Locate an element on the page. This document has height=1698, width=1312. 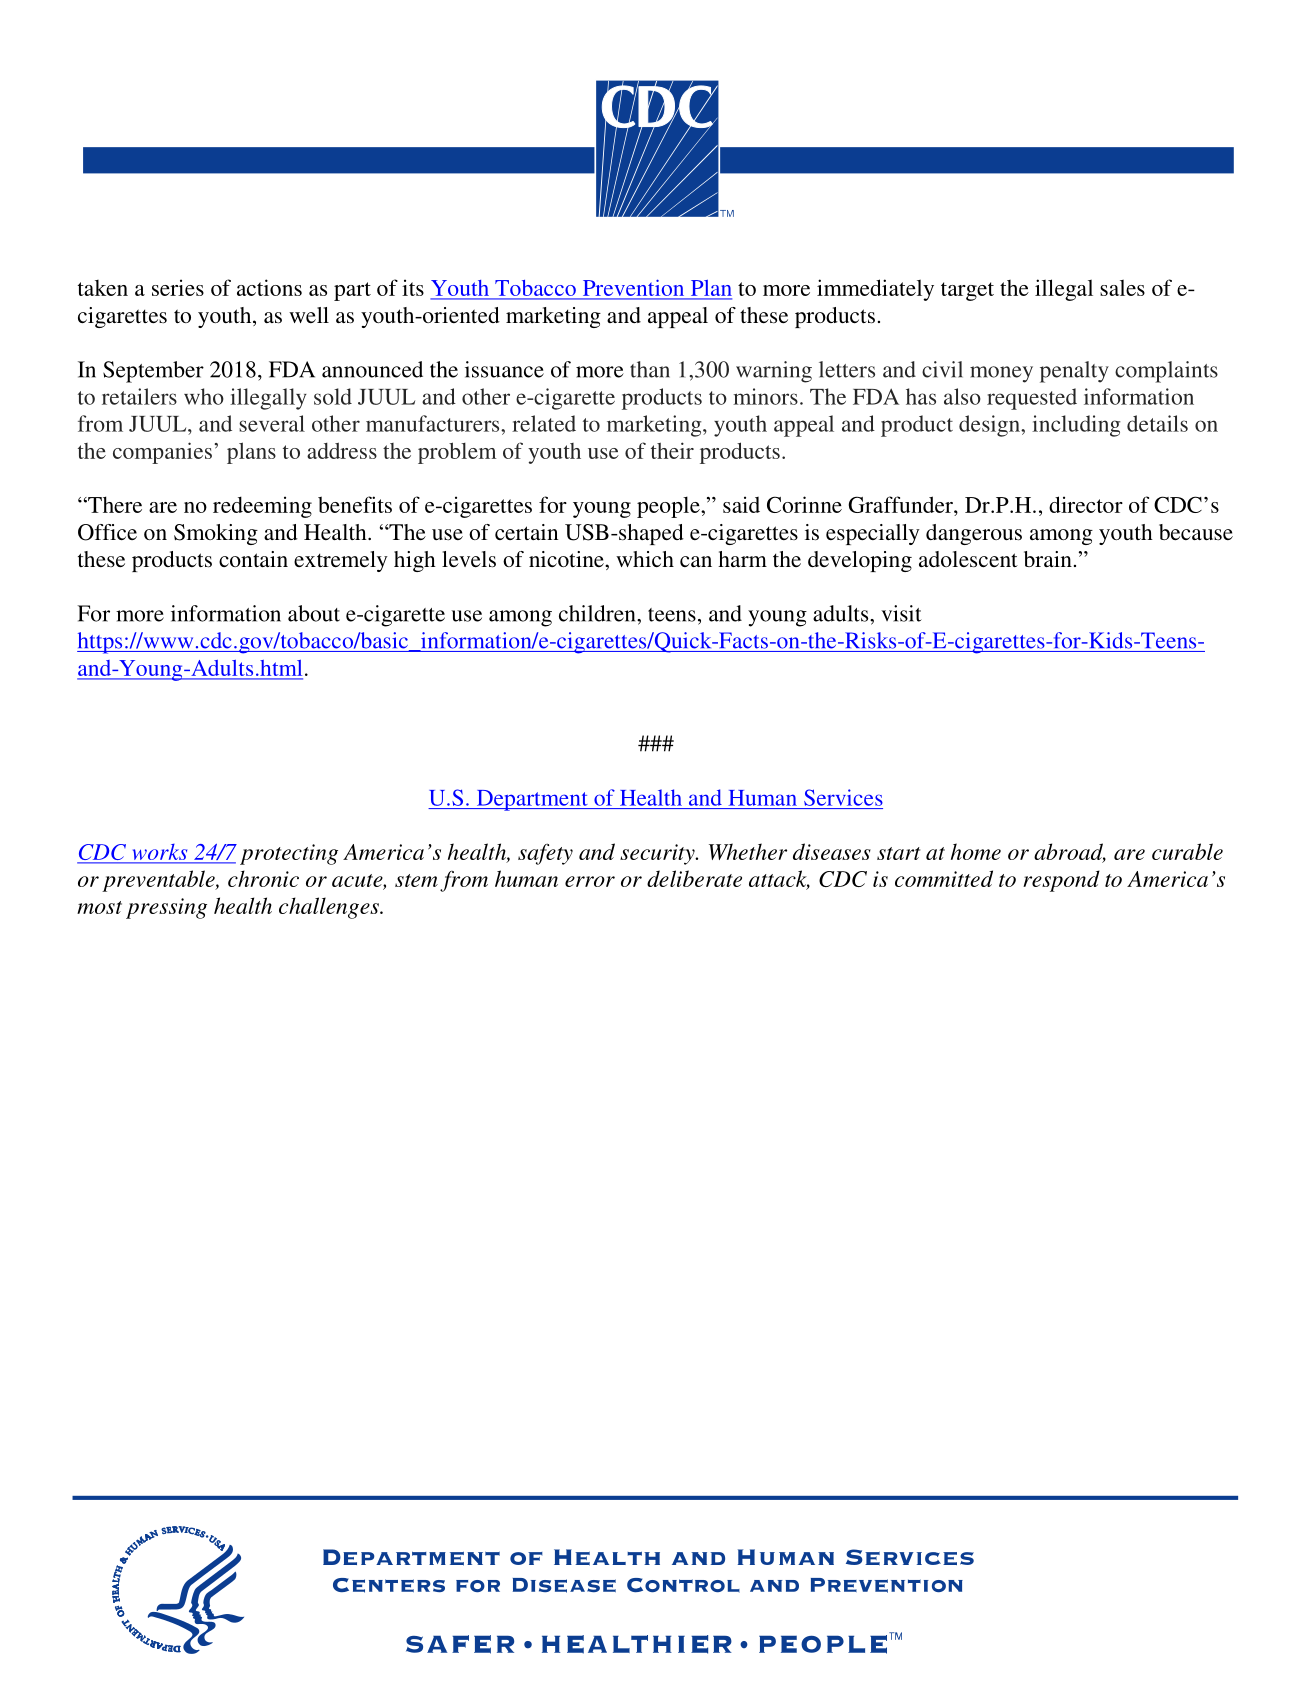
which is located at coordinates (645, 559).
